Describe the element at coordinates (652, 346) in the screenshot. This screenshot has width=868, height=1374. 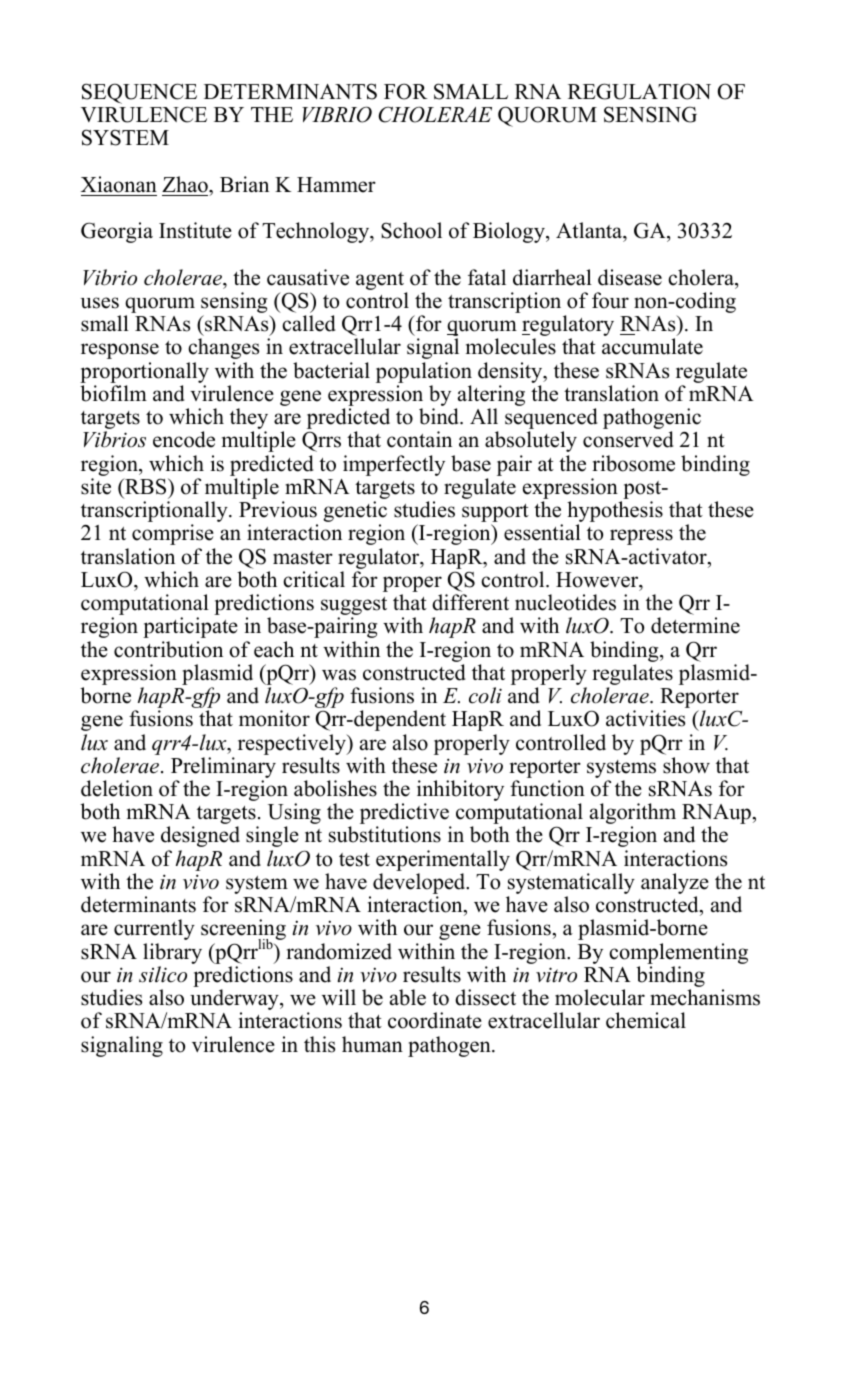
I see `accumulate` at that location.
